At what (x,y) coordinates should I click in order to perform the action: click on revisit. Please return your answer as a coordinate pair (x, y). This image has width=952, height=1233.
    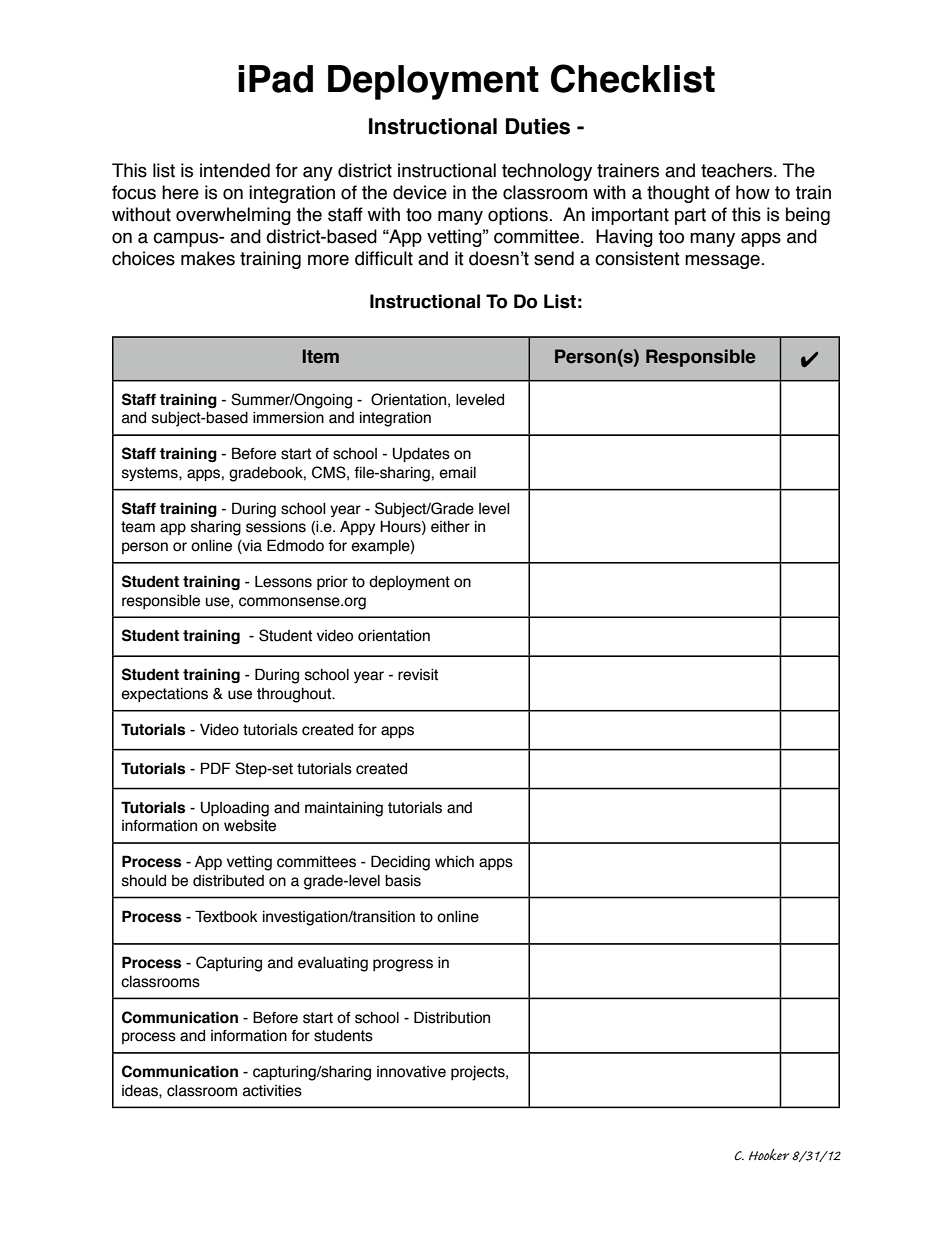
    Looking at the image, I should click on (418, 674).
